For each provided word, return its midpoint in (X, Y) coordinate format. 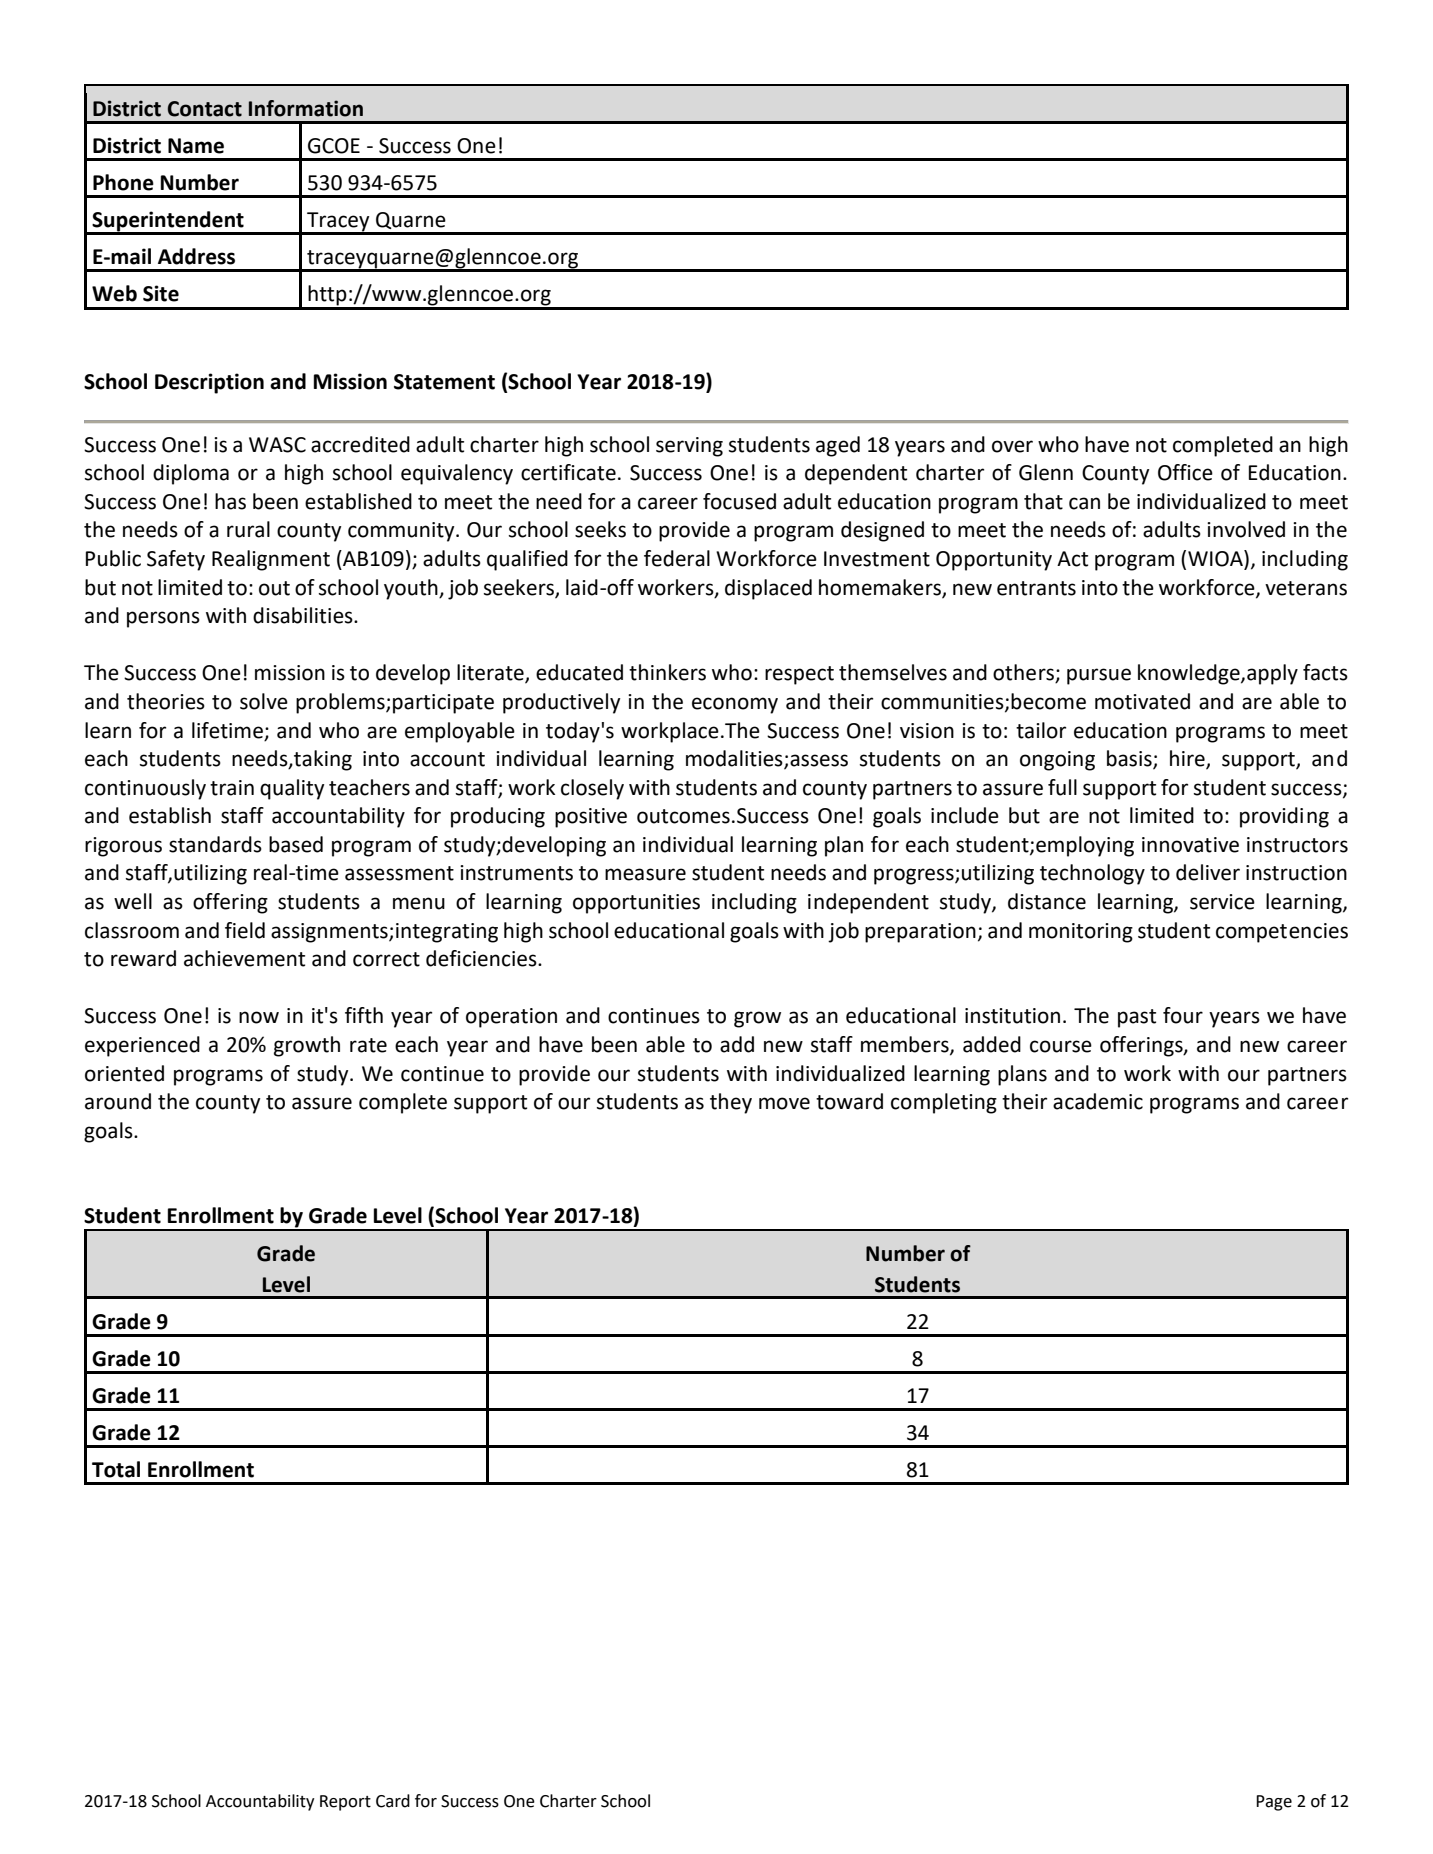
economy (735, 705)
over (1012, 446)
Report (345, 1803)
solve (264, 701)
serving (689, 447)
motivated (1142, 701)
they (731, 1103)
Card (393, 1801)
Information (306, 108)
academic (1098, 1101)
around (118, 1101)
